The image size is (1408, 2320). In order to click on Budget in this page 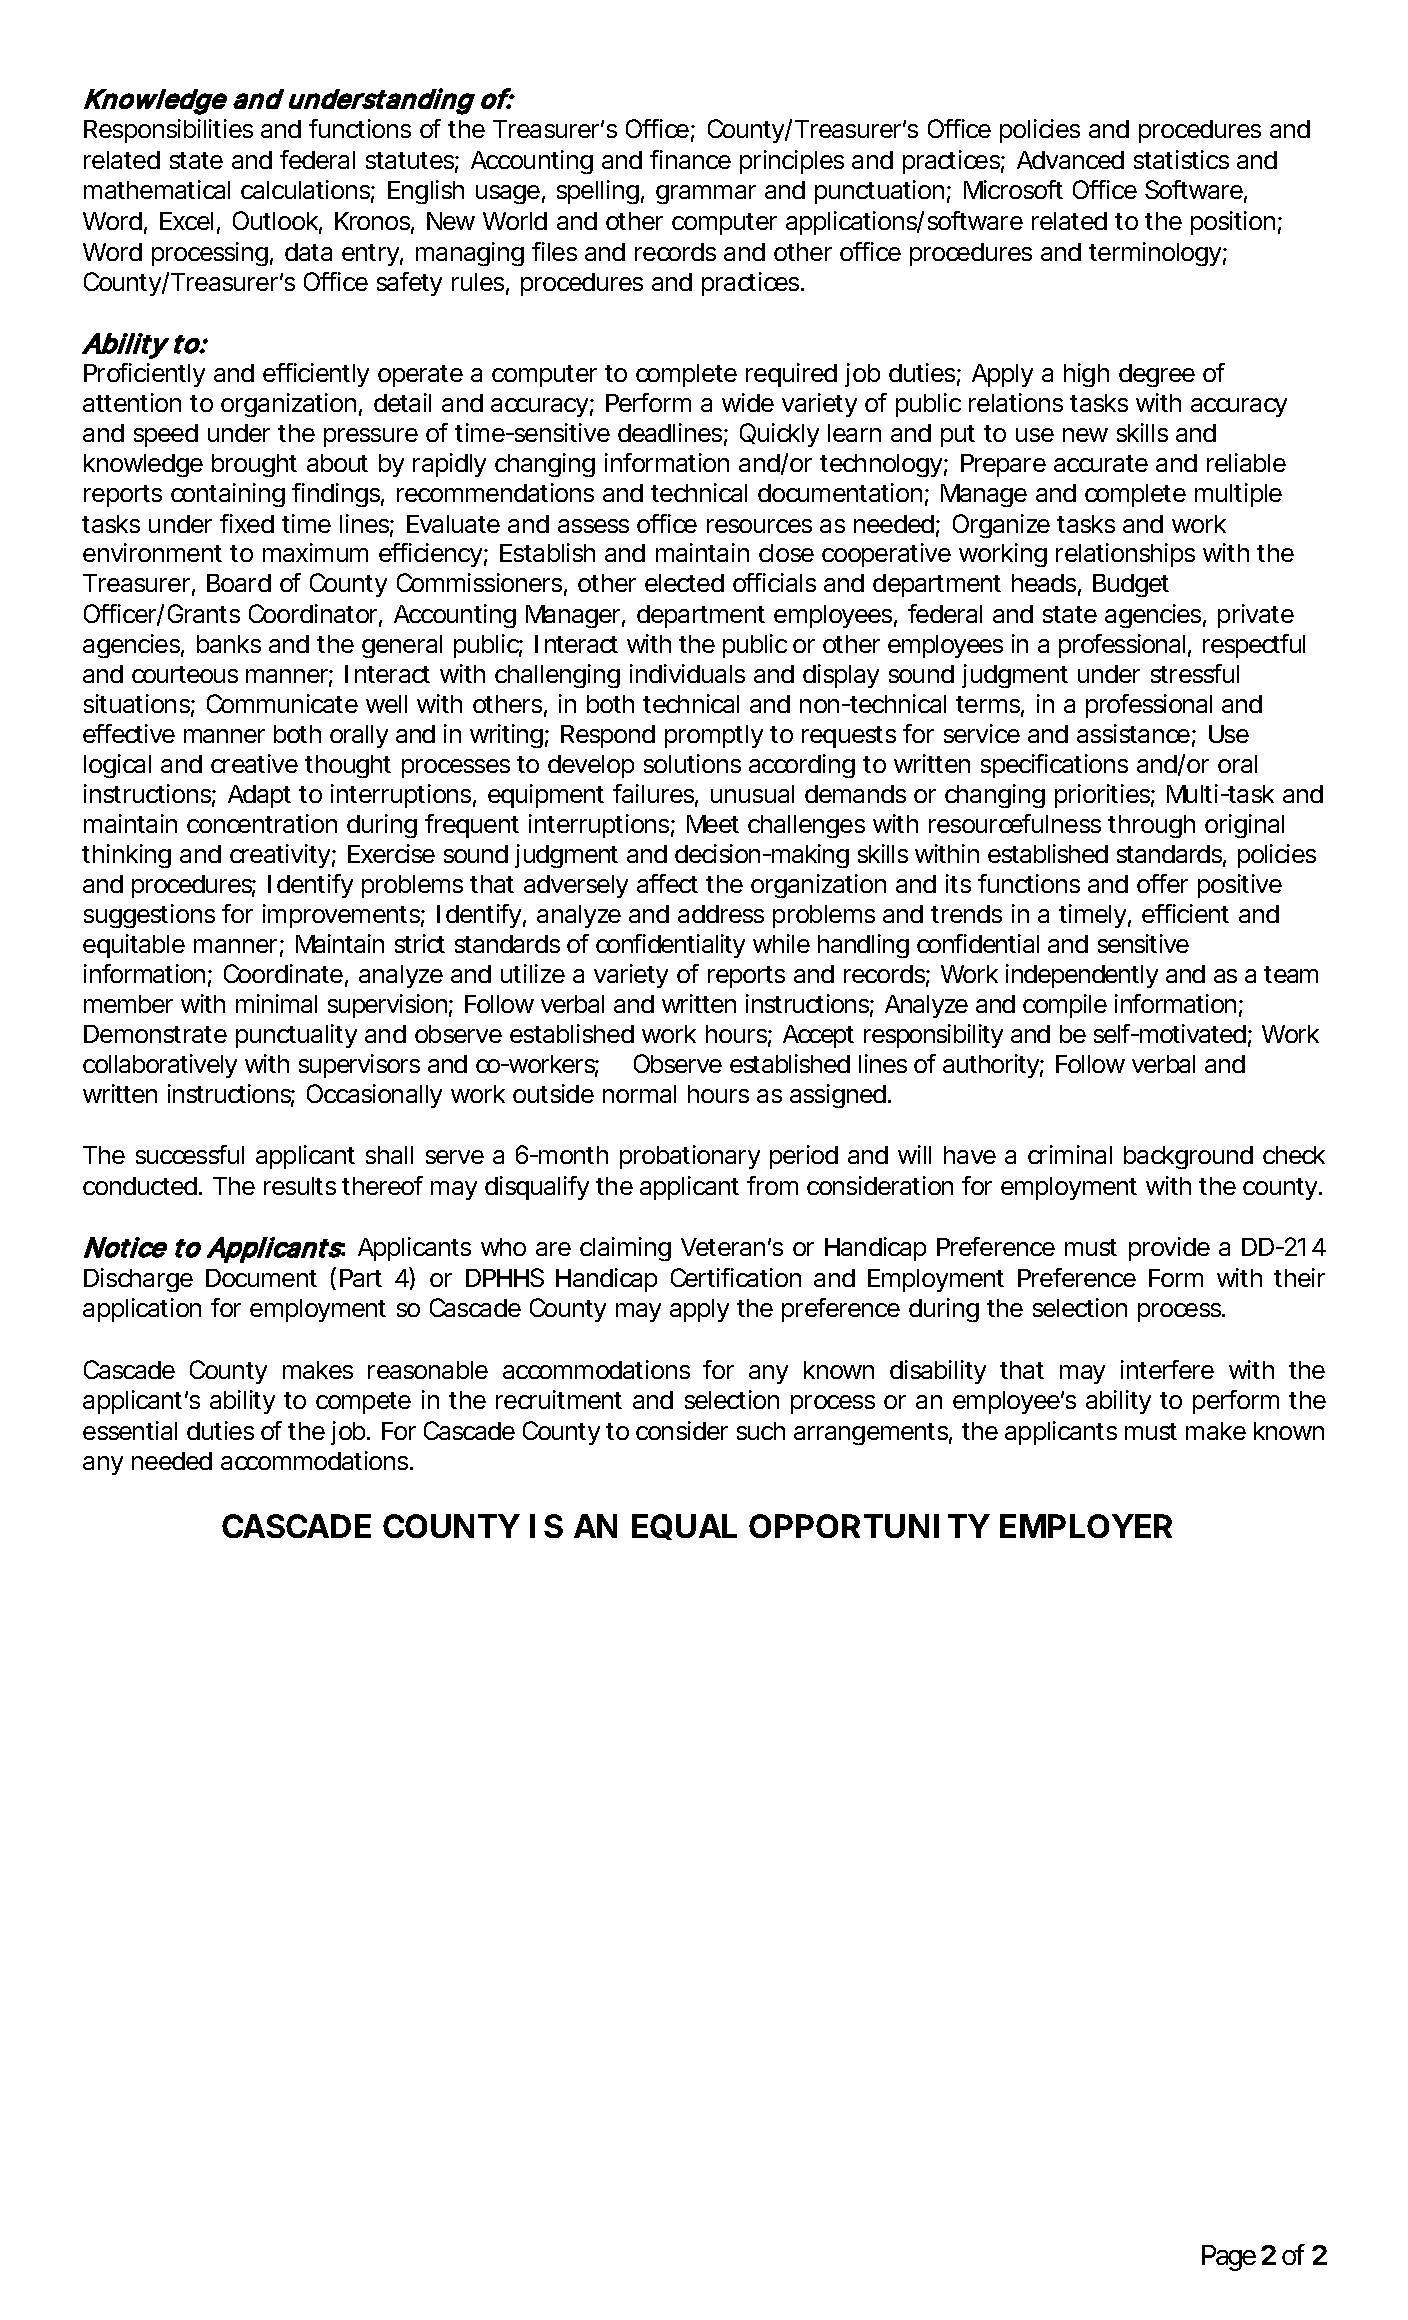, I will do `click(1131, 585)`.
